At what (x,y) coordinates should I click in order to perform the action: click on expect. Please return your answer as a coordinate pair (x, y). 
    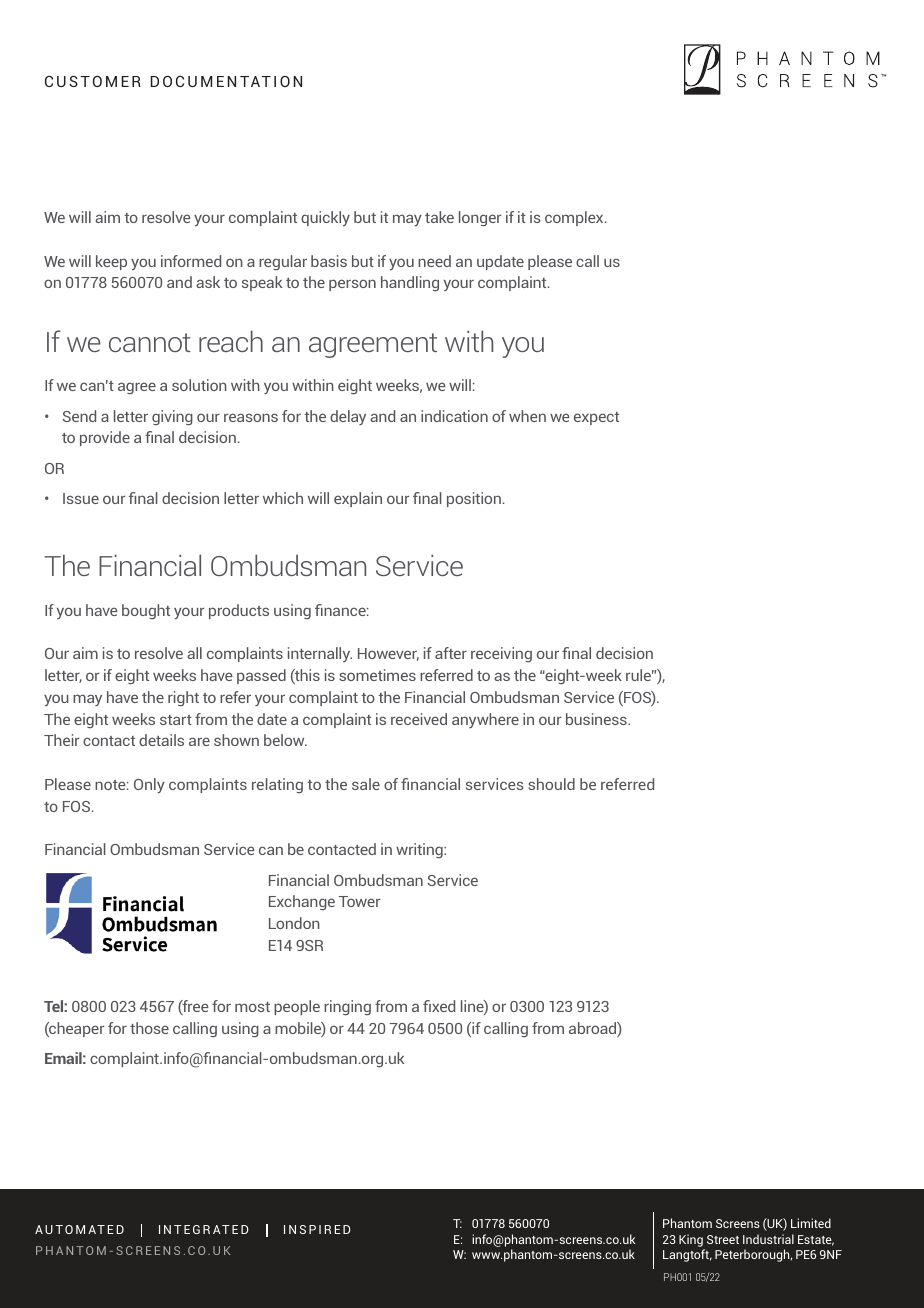
    Looking at the image, I should click on (596, 418).
